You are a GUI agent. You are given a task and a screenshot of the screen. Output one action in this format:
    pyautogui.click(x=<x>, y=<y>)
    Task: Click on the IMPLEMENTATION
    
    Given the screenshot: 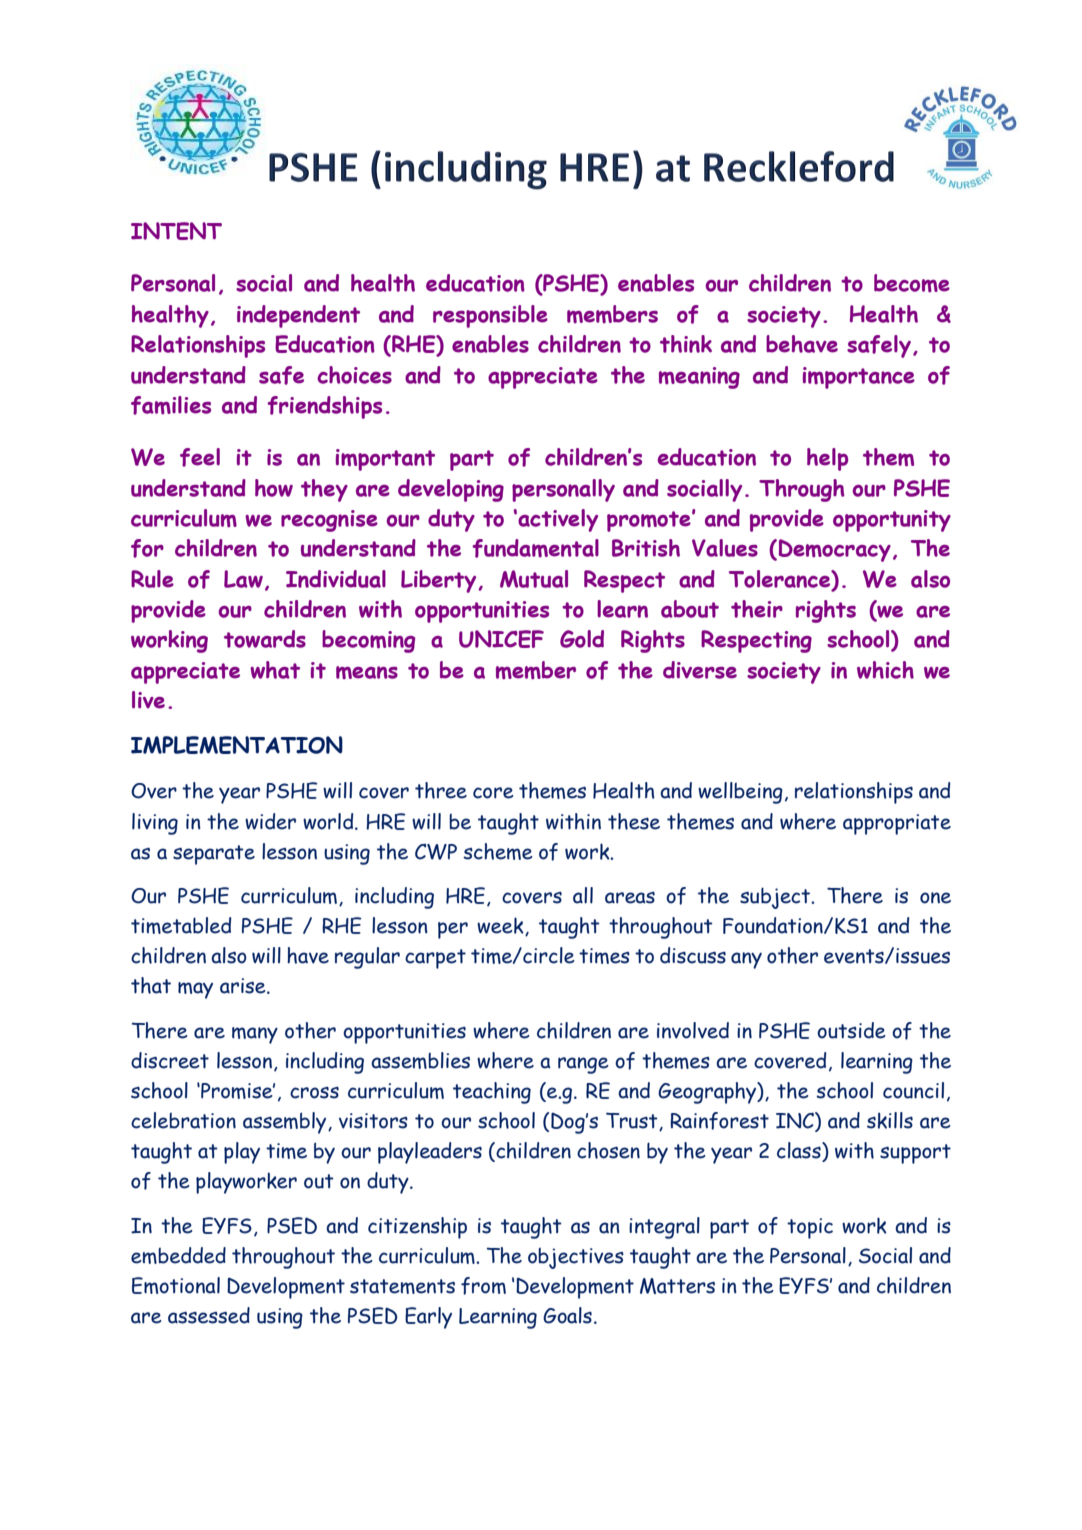 What is the action you would take?
    pyautogui.click(x=237, y=745)
